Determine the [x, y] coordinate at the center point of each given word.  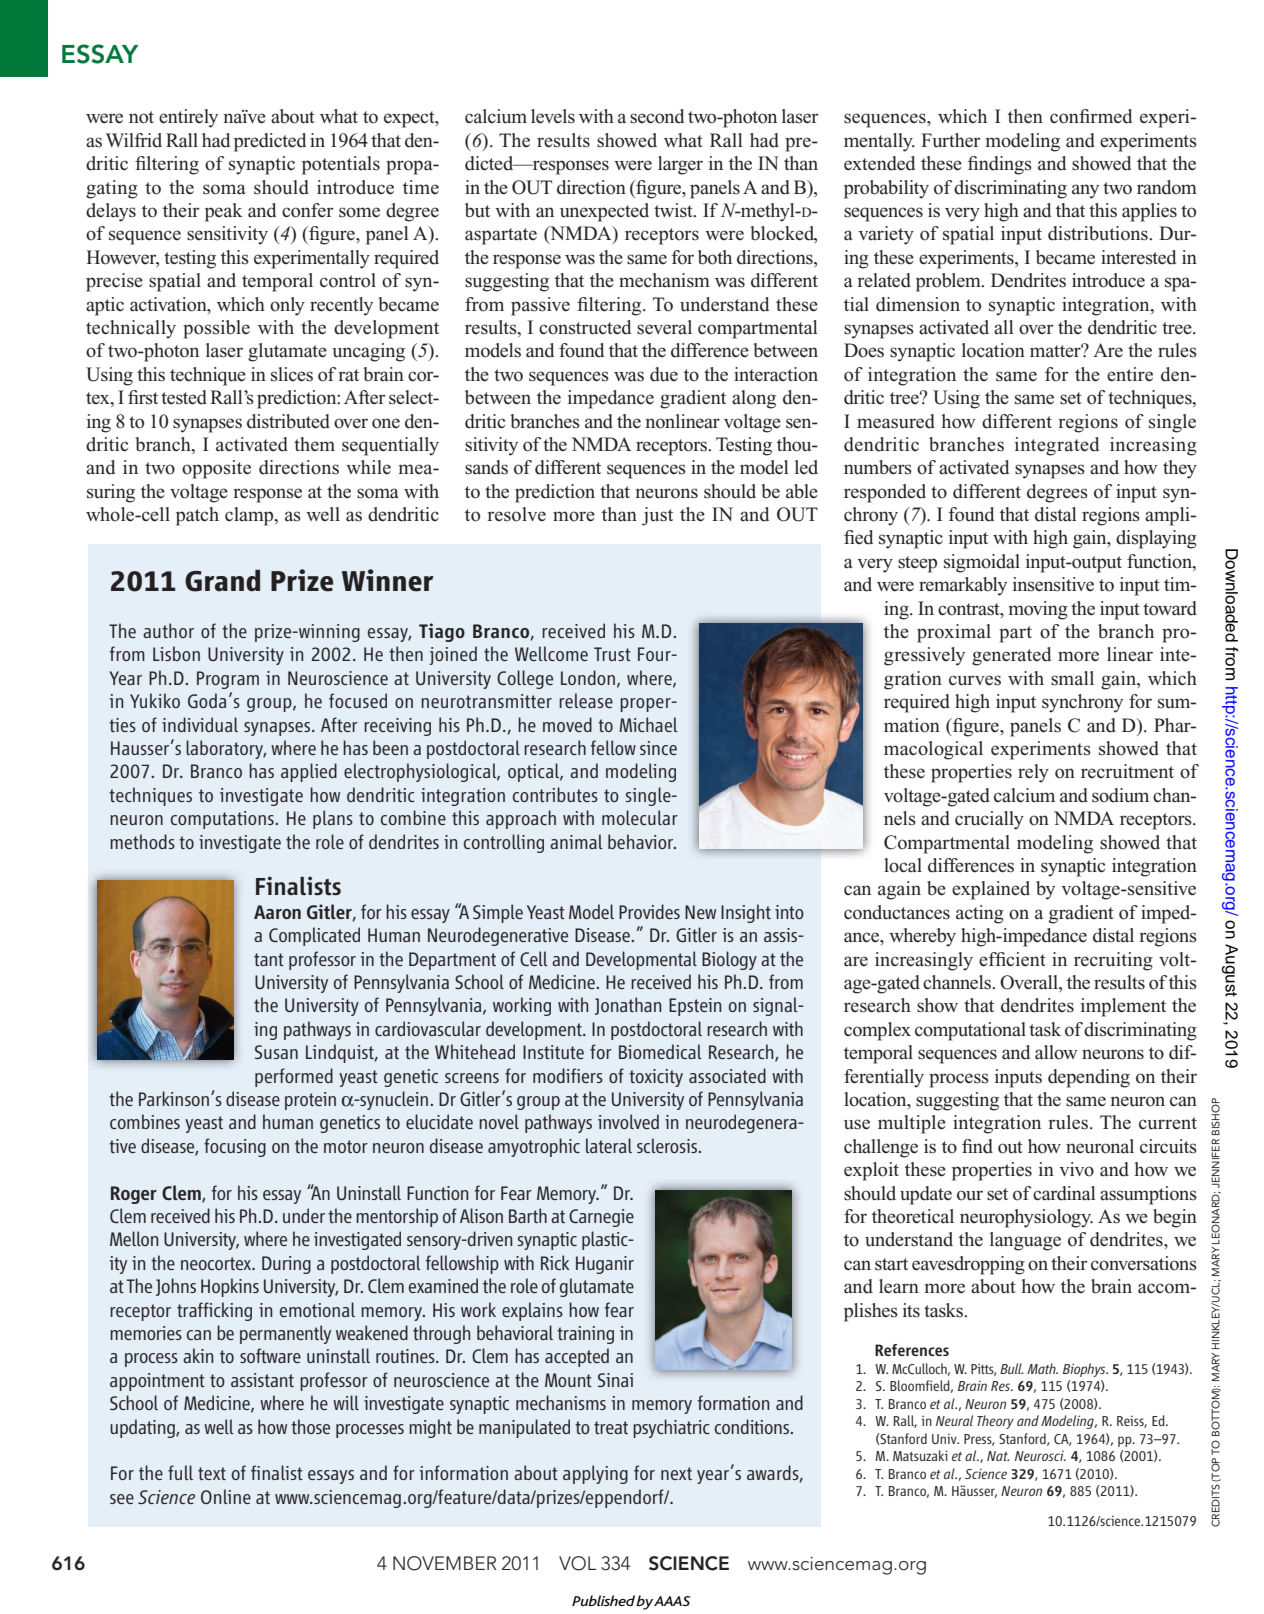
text [212, 1473]
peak [224, 212]
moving [1038, 610]
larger [680, 165]
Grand [222, 581]
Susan [276, 1052]
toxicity [656, 1078]
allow [1056, 1052]
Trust [612, 654]
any [1085, 191]
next [676, 1473]
